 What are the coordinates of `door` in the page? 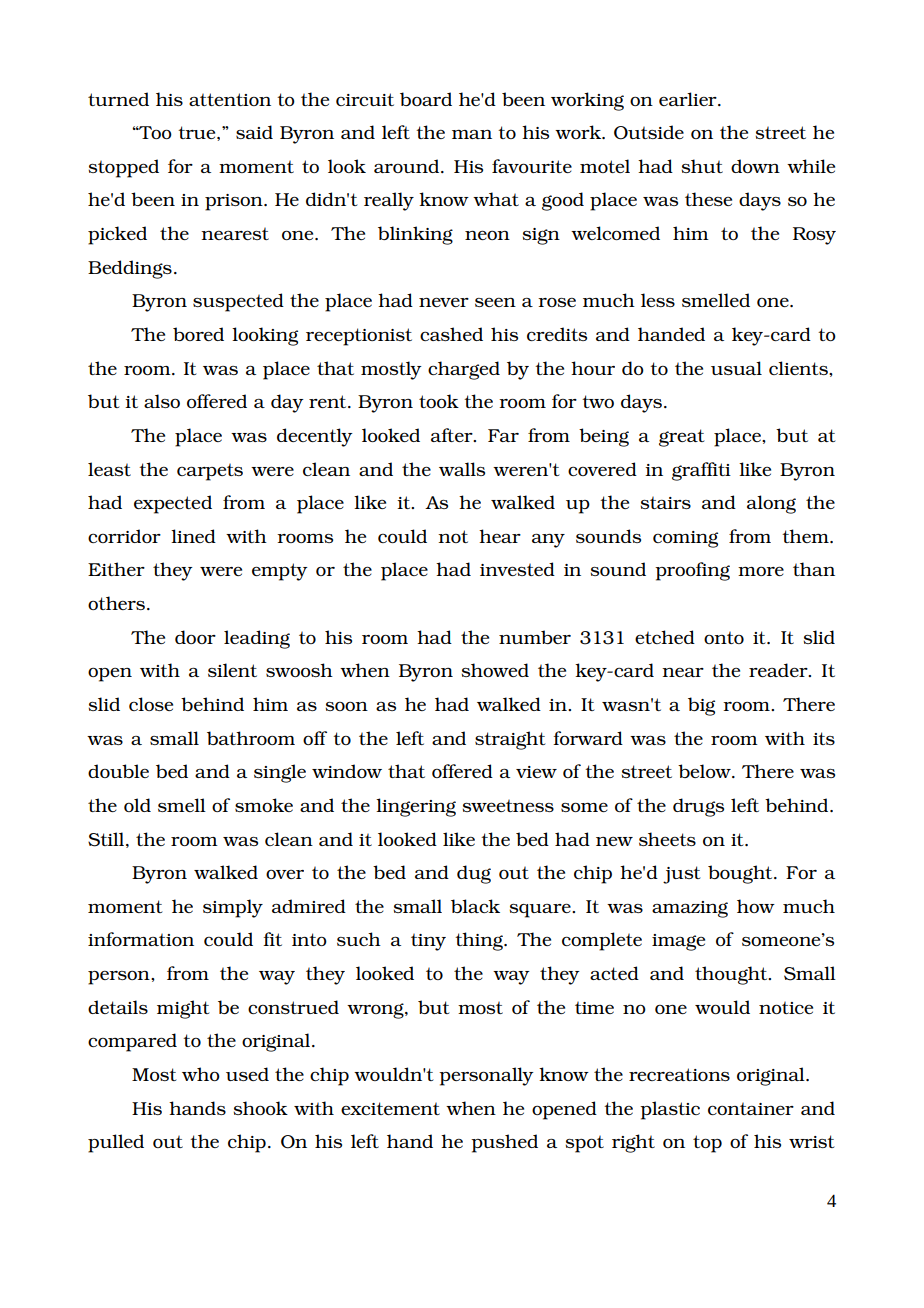 It's located at (195, 637).
